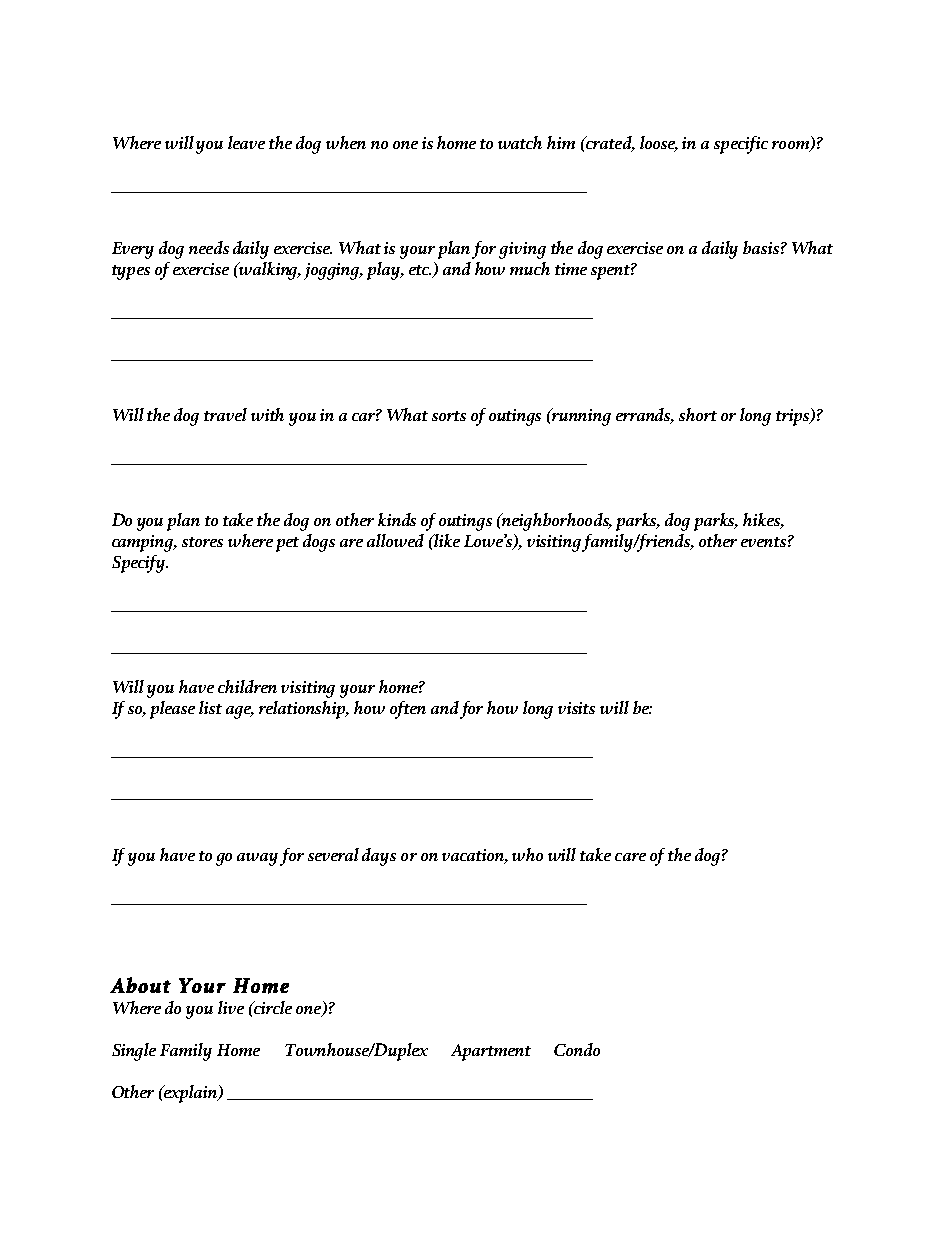 Image resolution: width=952 pixels, height=1233 pixels. I want to click on Apartment, so click(491, 1052).
